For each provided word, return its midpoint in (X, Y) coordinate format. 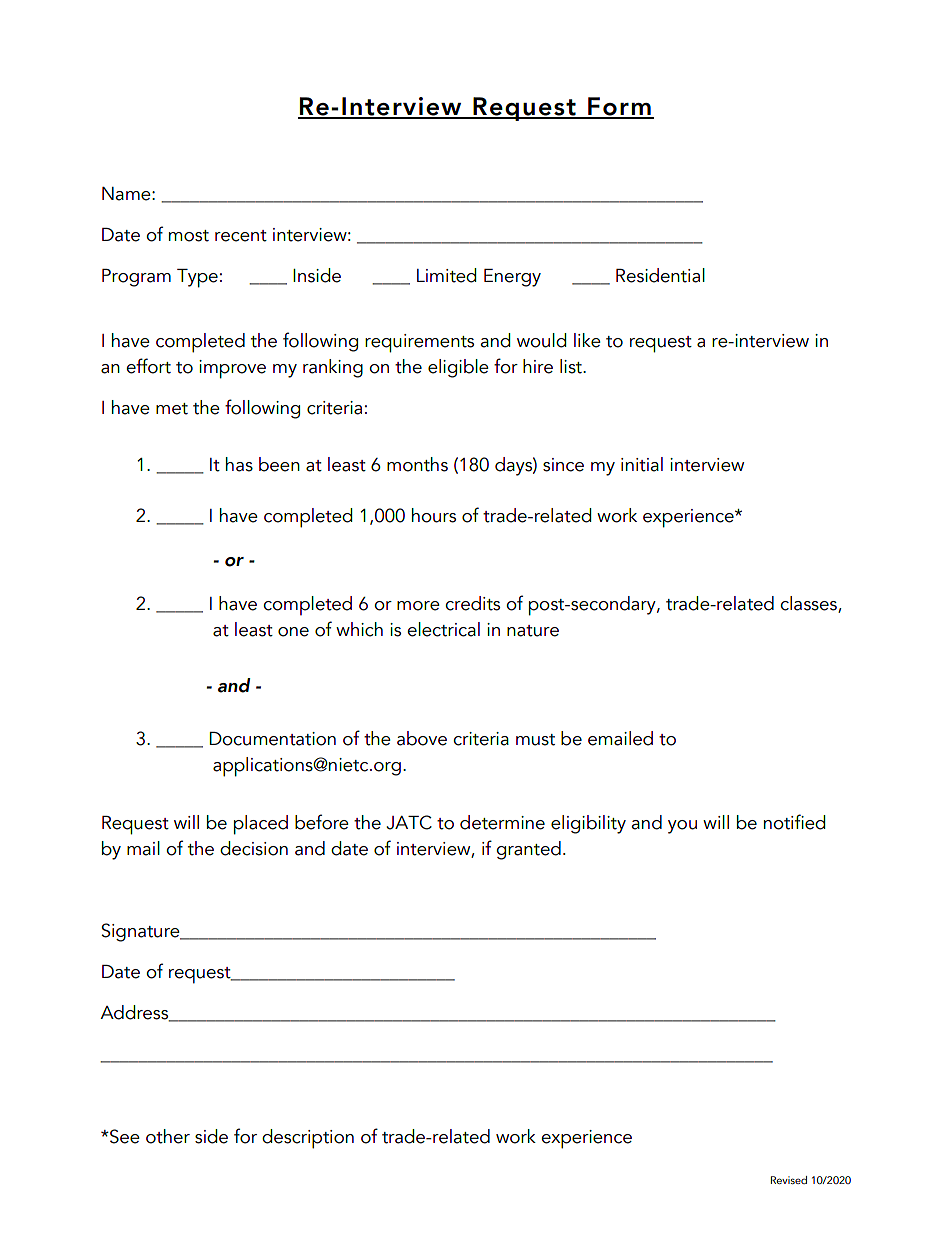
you (682, 827)
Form (619, 107)
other (168, 1136)
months (417, 464)
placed (261, 825)
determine (502, 822)
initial (642, 464)
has (239, 464)
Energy (512, 278)
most (189, 236)
